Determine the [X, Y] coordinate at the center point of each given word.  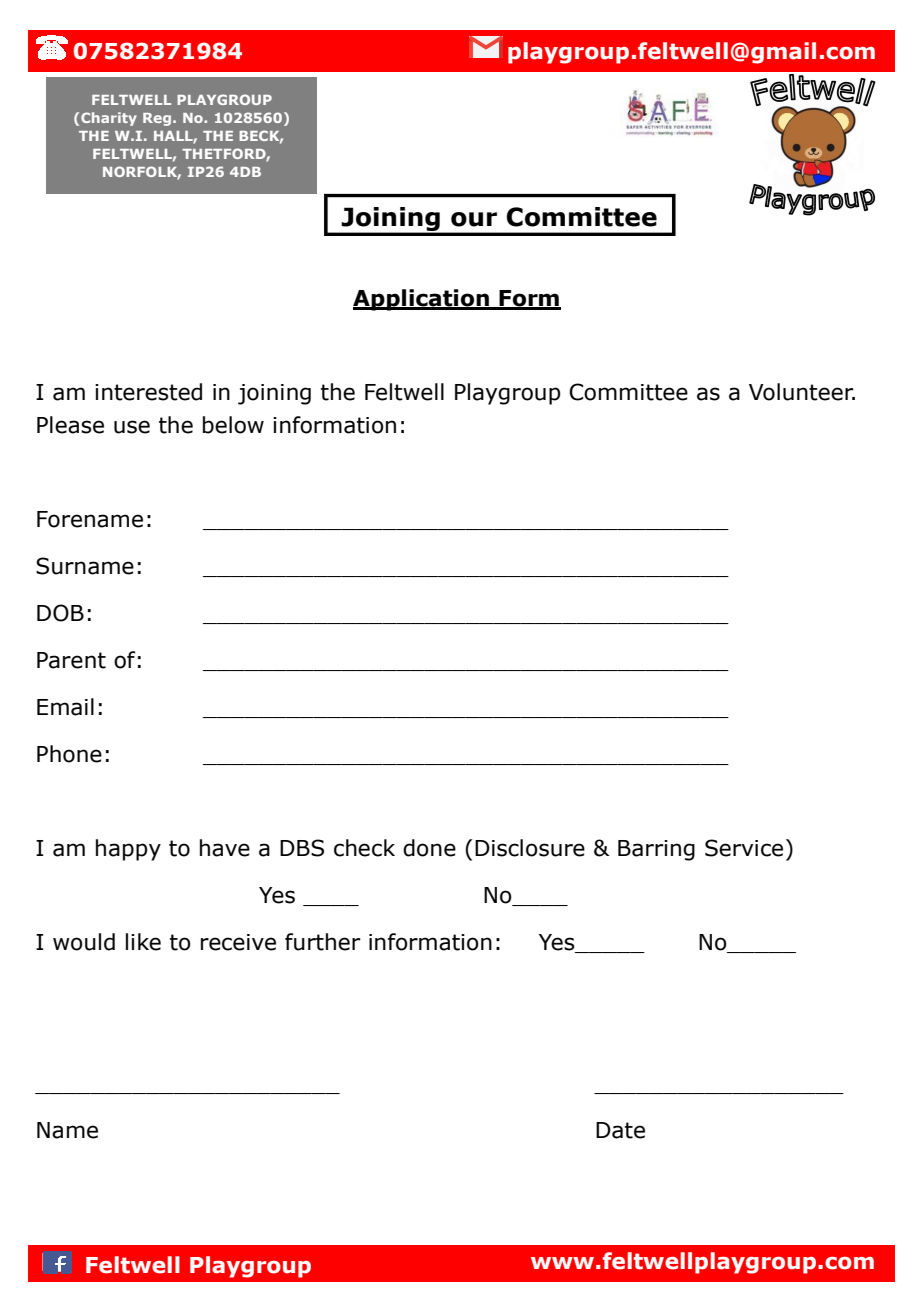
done [429, 848]
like [143, 942]
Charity [109, 119]
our [474, 219]
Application [422, 300]
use [132, 427]
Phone [69, 754]
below [233, 425]
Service [744, 848]
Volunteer [802, 392]
